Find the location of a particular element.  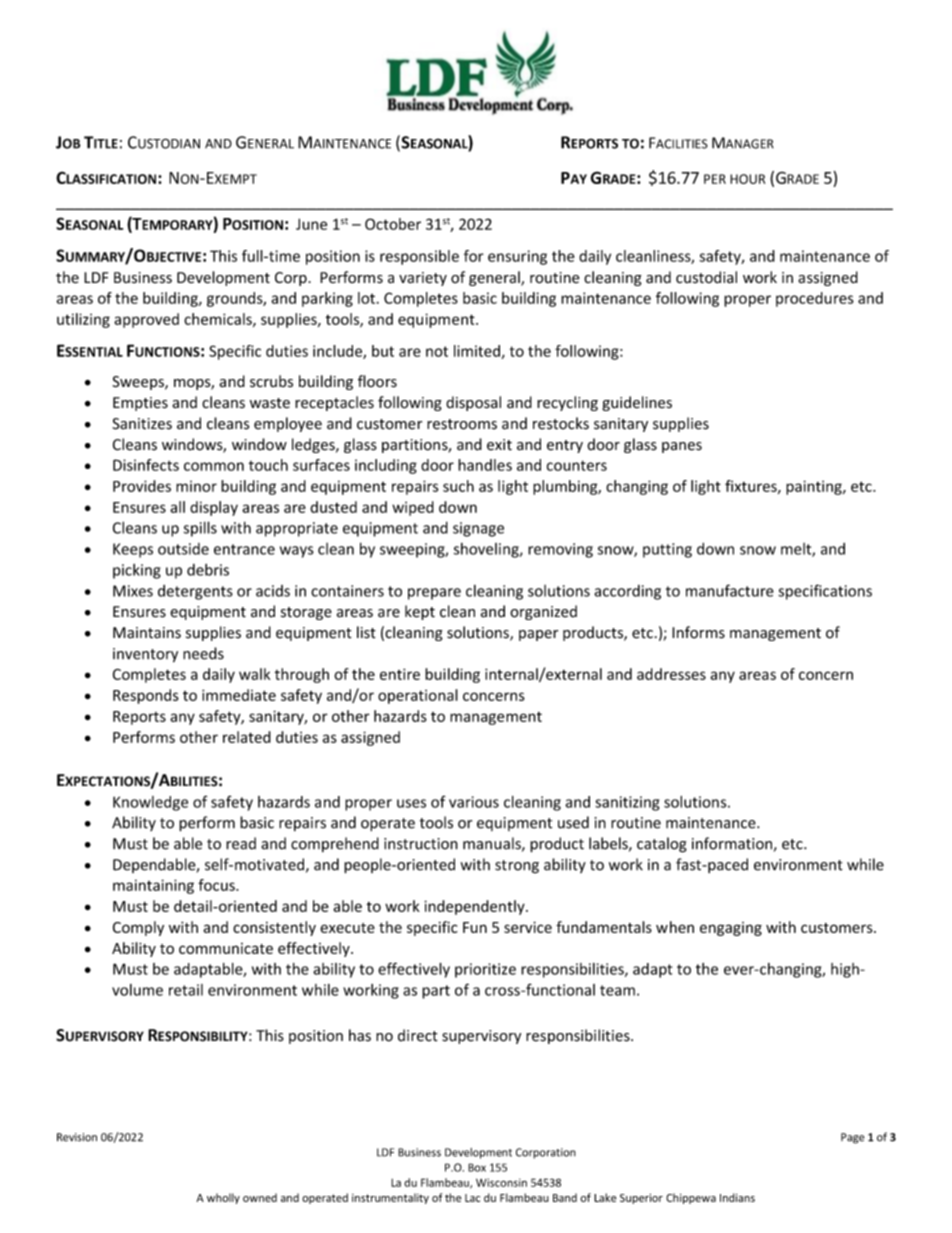

October is located at coordinates (393, 224).
